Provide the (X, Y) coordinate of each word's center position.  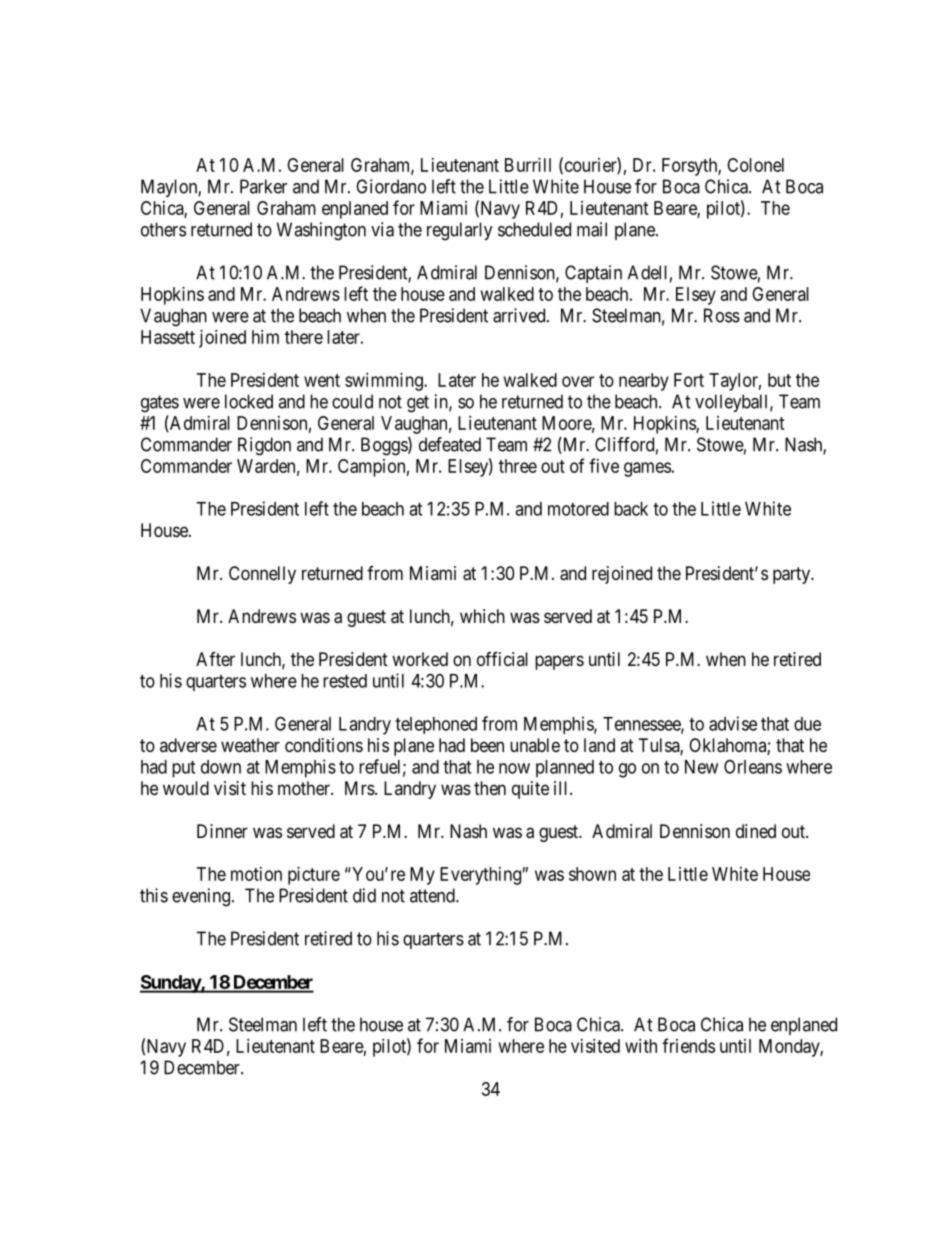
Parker (263, 186)
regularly (460, 231)
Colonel (755, 165)
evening (202, 897)
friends (688, 1045)
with (641, 1046)
